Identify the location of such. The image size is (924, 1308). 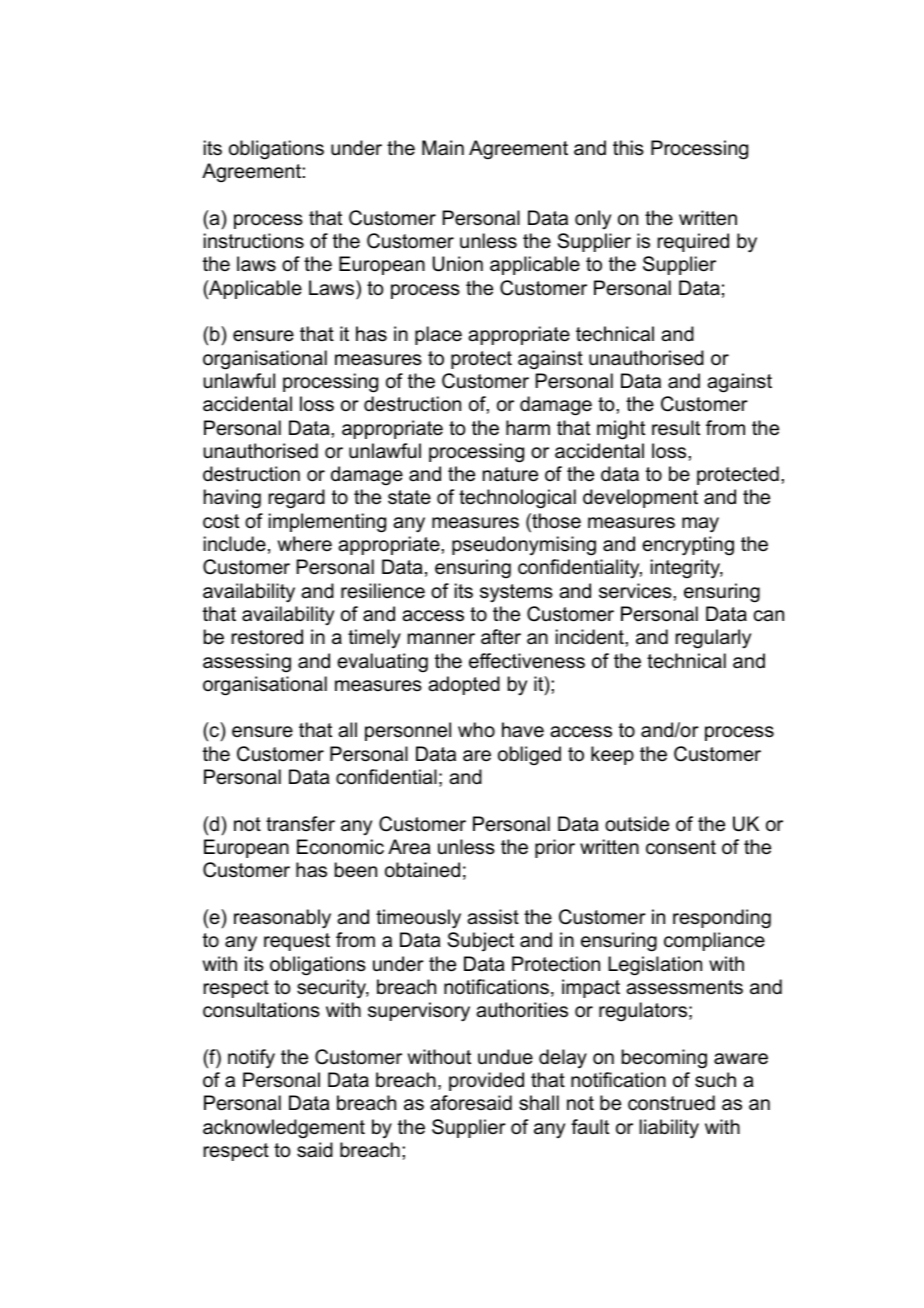
(715, 1080).
